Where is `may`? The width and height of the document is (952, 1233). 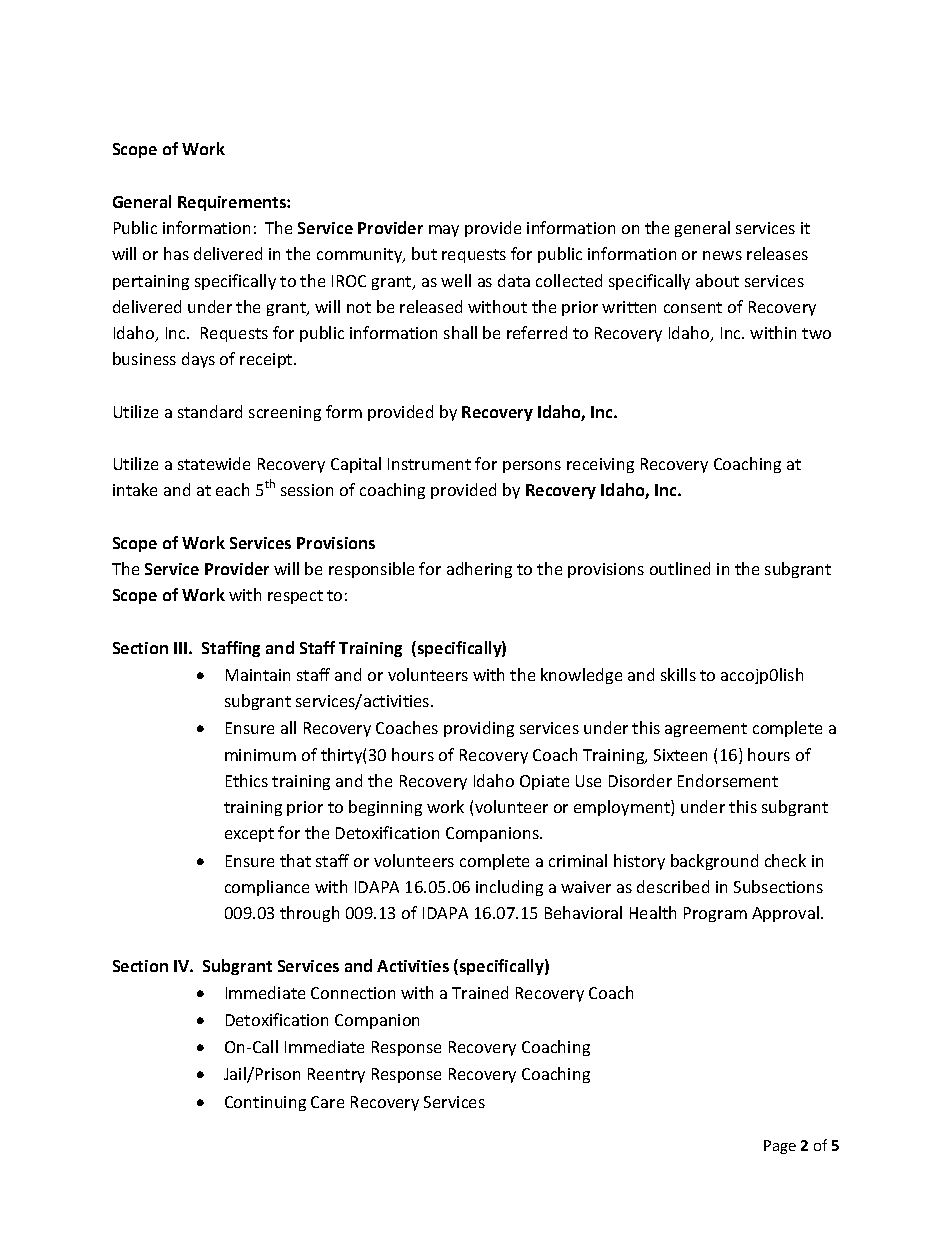
may is located at coordinates (444, 231).
